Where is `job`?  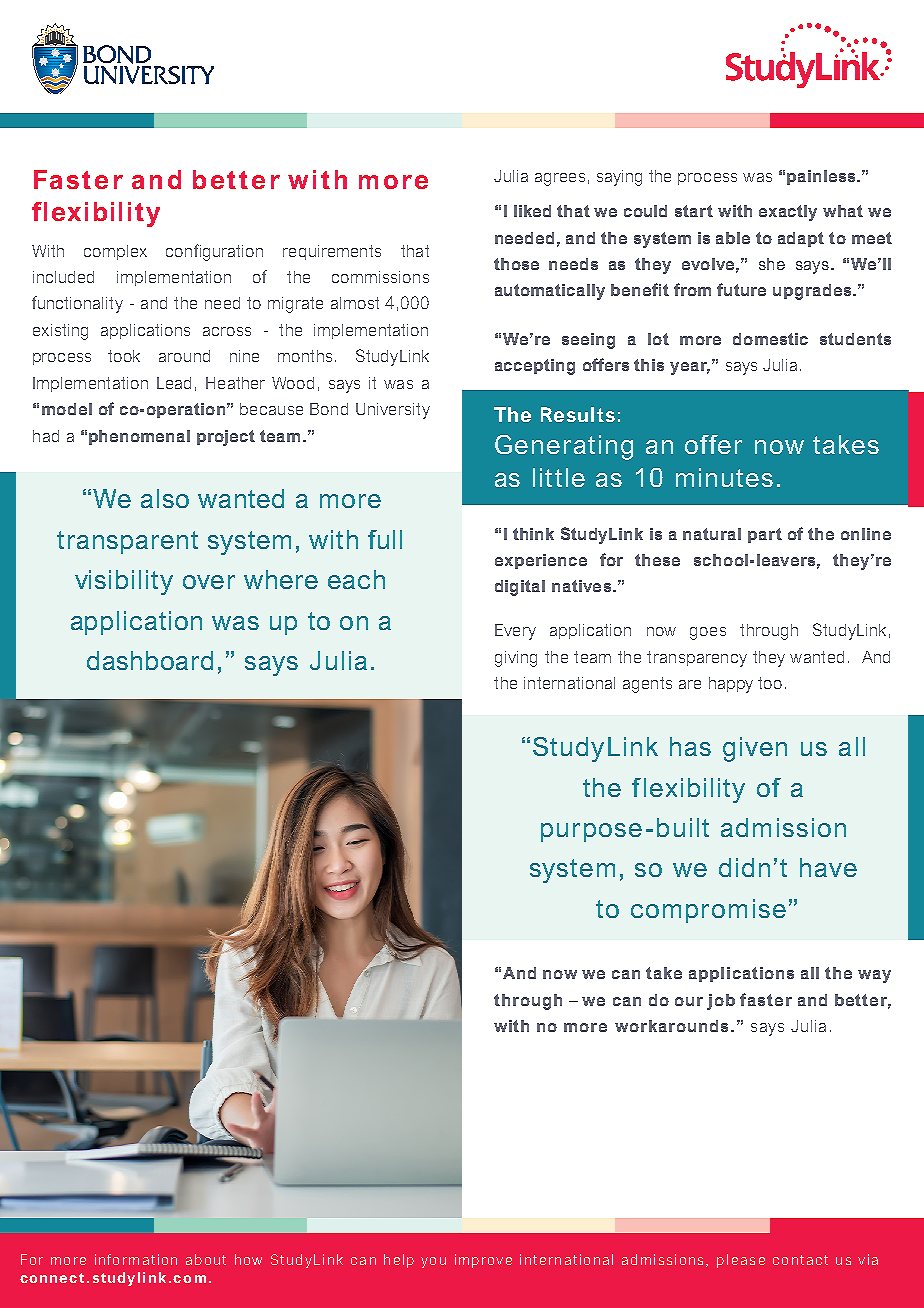 job is located at coordinates (721, 1002).
